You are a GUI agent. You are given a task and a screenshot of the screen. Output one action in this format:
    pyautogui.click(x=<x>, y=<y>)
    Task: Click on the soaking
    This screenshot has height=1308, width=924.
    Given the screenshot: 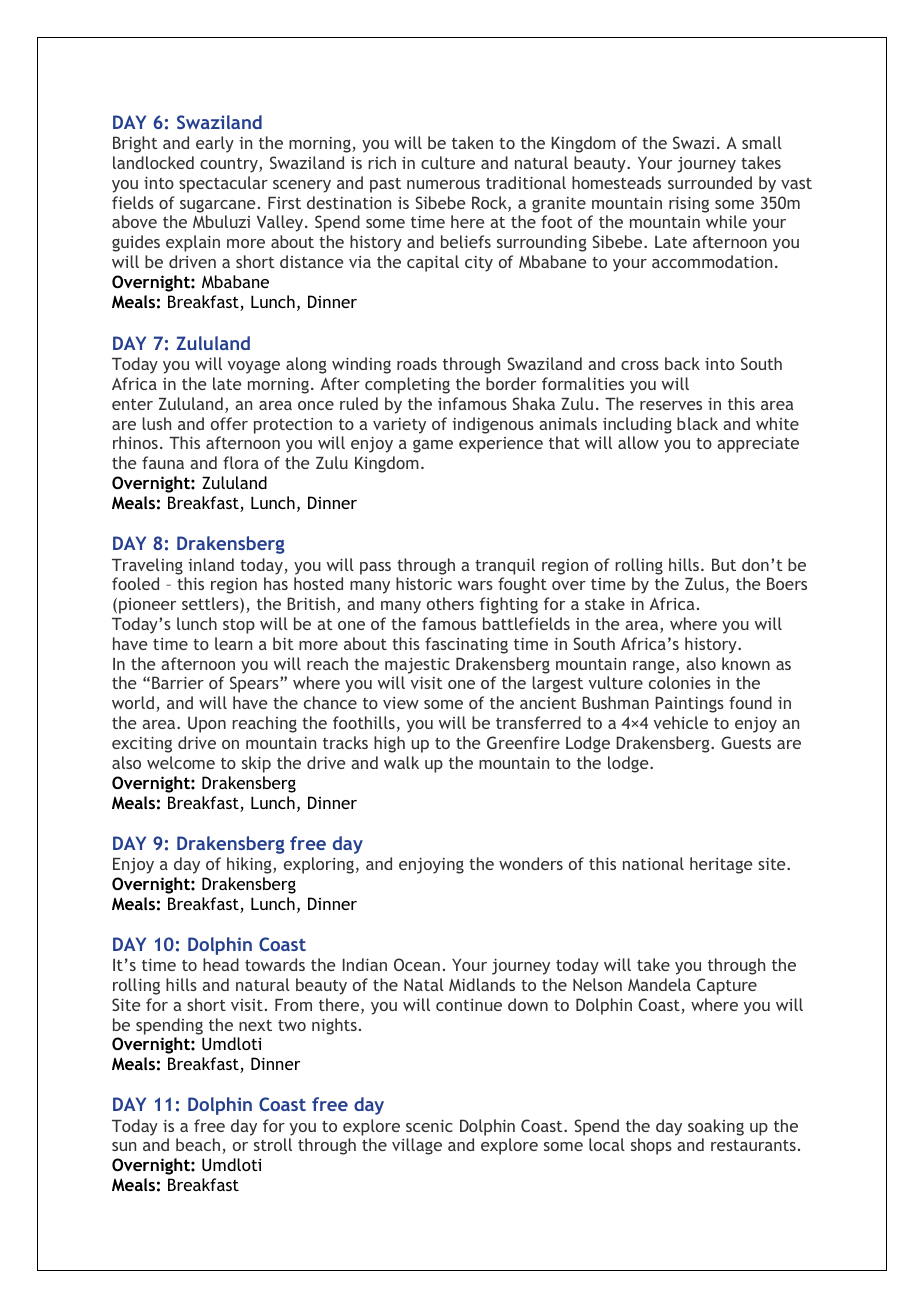 What is the action you would take?
    pyautogui.click(x=716, y=1127)
